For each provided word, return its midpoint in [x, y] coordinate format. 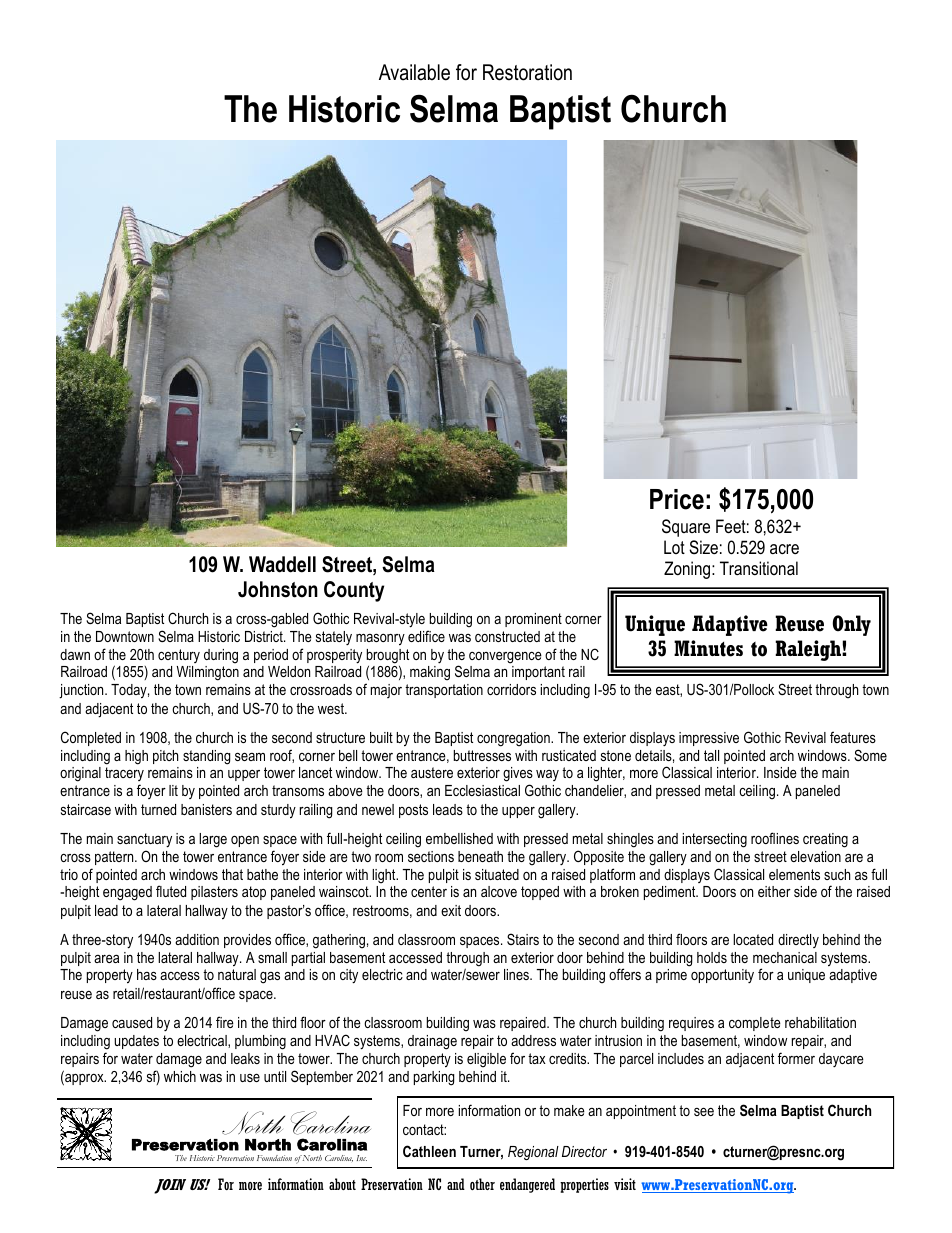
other [482, 1184]
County [354, 591]
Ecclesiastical [482, 790]
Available [414, 72]
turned [158, 809]
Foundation [274, 1158]
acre [784, 549]
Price [677, 499]
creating [825, 840]
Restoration [527, 72]
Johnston [278, 589]
